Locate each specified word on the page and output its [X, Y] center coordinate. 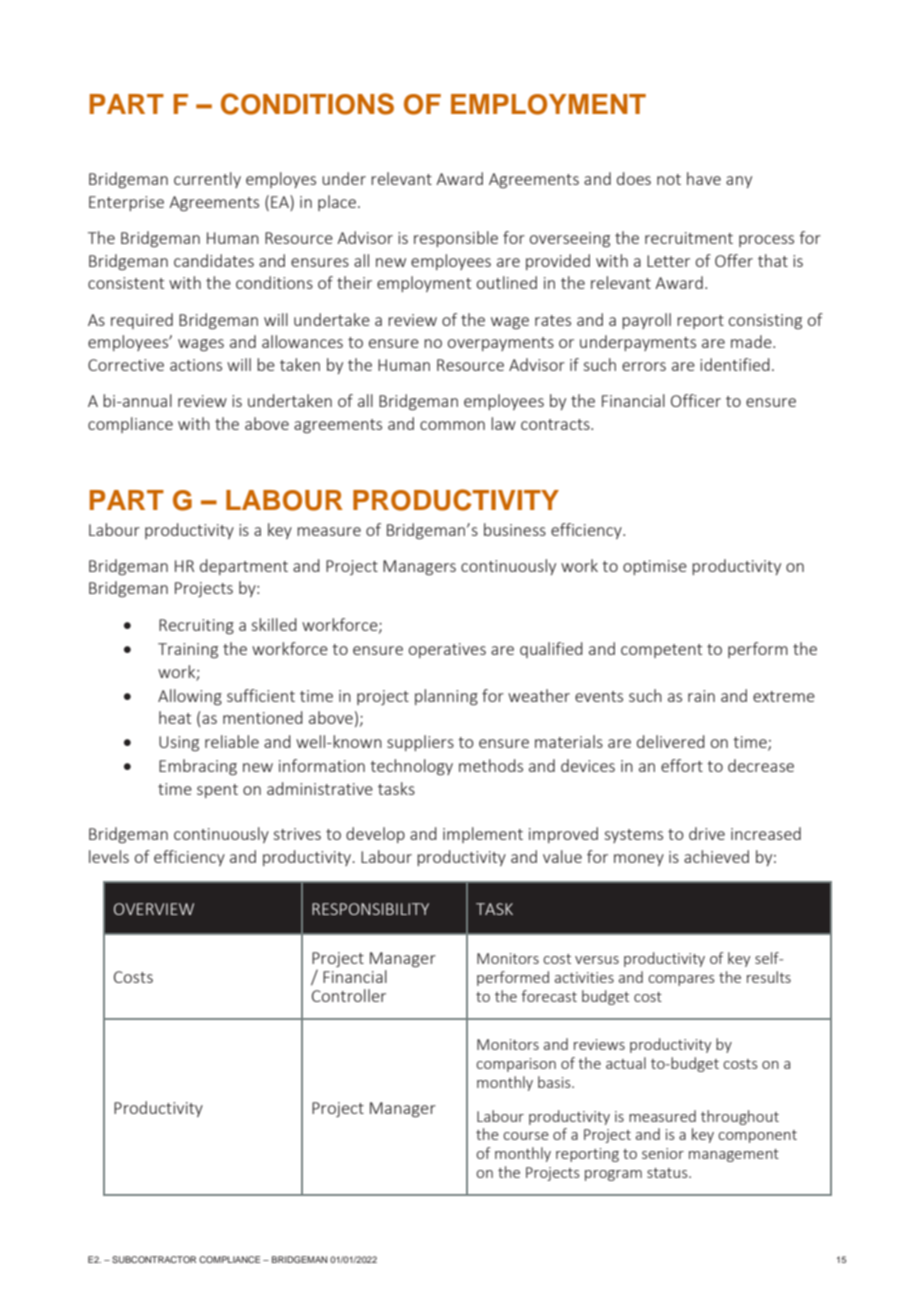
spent [217, 791]
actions [196, 365]
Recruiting [196, 627]
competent [661, 651]
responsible [456, 239]
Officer [696, 400]
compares [681, 980]
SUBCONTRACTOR [154, 1259]
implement [483, 835]
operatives [447, 650]
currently [207, 180]
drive [707, 833]
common [452, 425]
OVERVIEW [154, 909]
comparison [516, 1065]
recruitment [689, 238]
